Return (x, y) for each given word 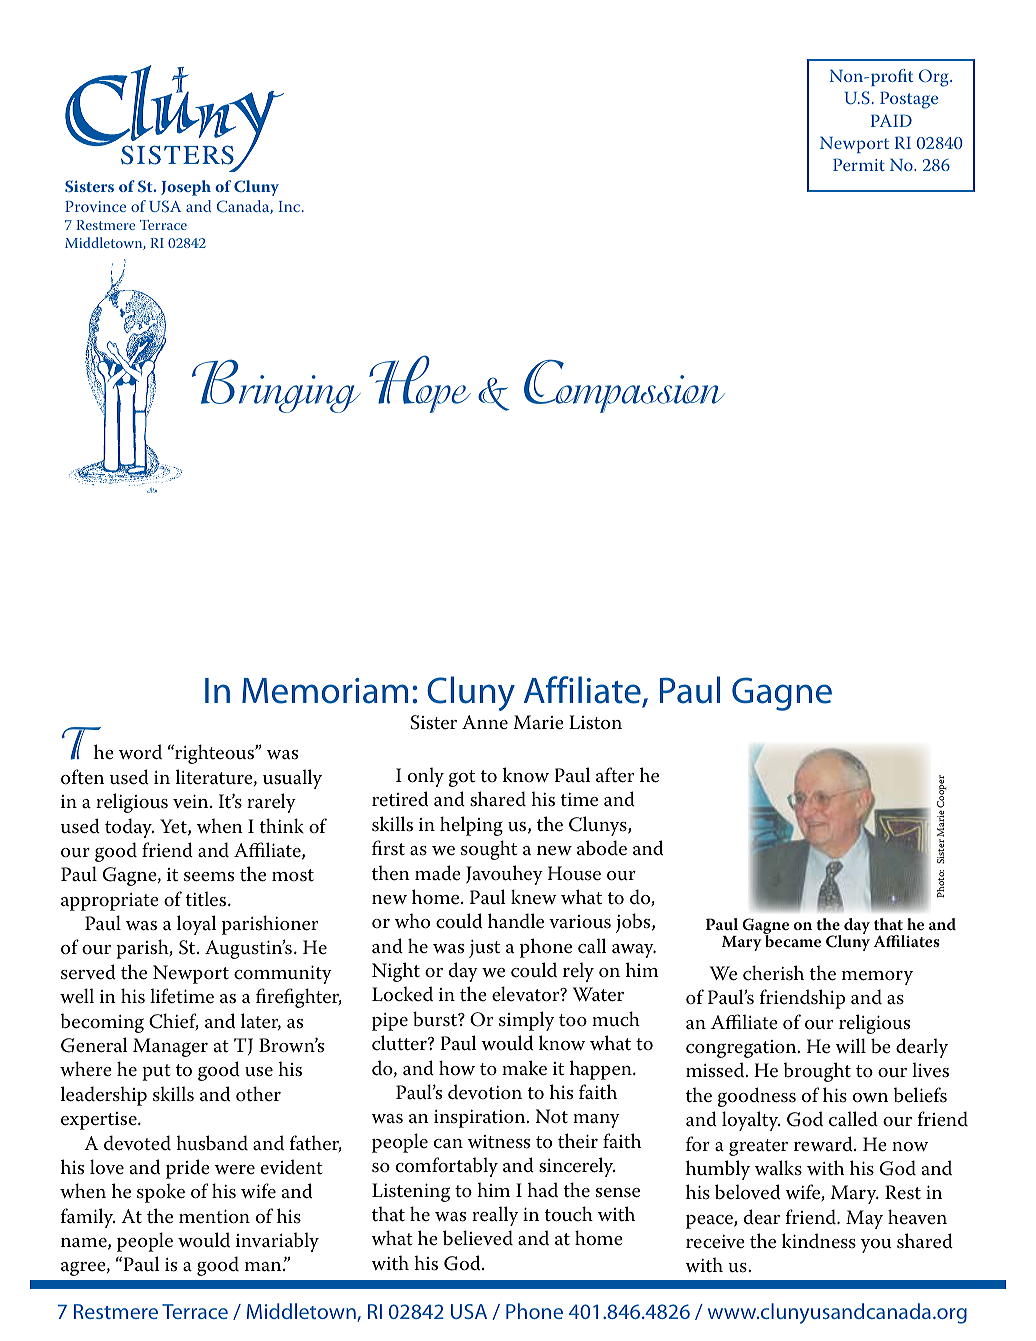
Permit (859, 164)
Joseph (186, 188)
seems (209, 877)
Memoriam (325, 691)
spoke (161, 1193)
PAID (891, 120)
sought (489, 850)
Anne (485, 722)
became (792, 940)
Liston (595, 722)
